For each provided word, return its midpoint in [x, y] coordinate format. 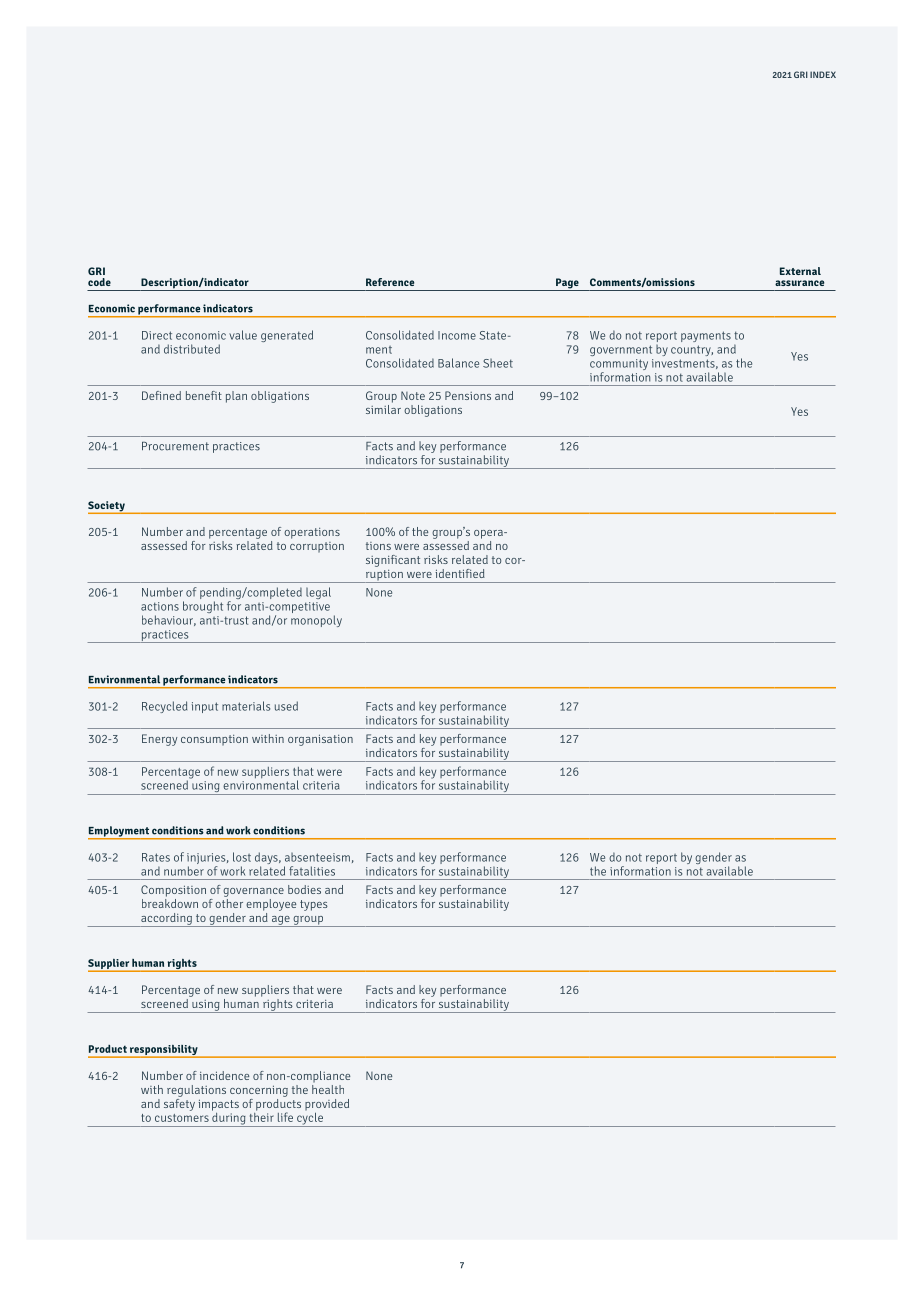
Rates [156, 857]
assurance [799, 283]
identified [460, 573]
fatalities [312, 871]
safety [179, 1103]
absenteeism [317, 857]
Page [567, 284]
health [328, 1088]
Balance [458, 363]
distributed [192, 349]
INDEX [823, 74]
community [619, 366]
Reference [390, 282]
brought [203, 607]
